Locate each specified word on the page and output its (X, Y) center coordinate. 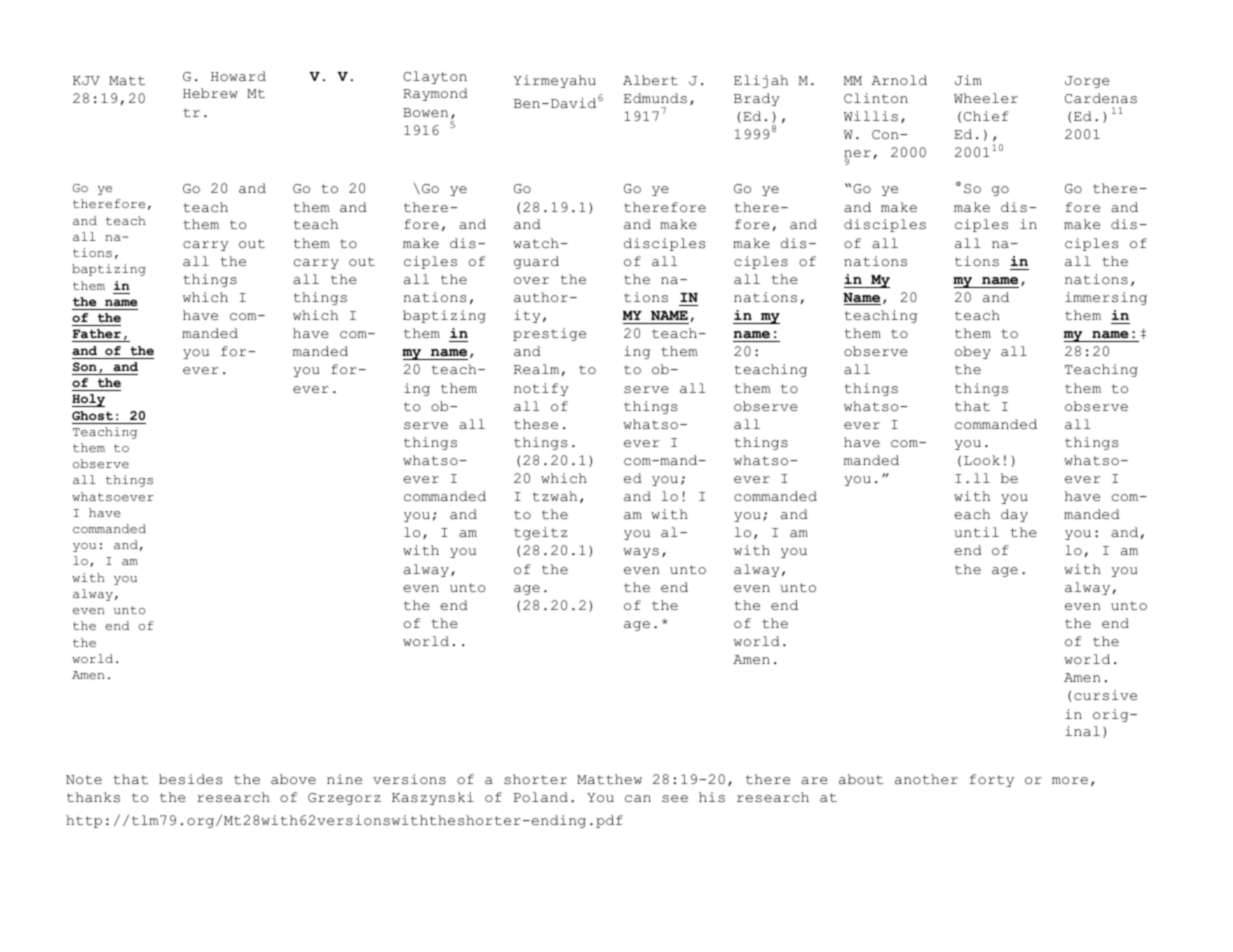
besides (190, 779)
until (976, 532)
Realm (536, 369)
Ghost (92, 415)
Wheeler (986, 98)
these (536, 424)
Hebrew (210, 93)
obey (973, 352)
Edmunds (655, 98)
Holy (88, 400)
